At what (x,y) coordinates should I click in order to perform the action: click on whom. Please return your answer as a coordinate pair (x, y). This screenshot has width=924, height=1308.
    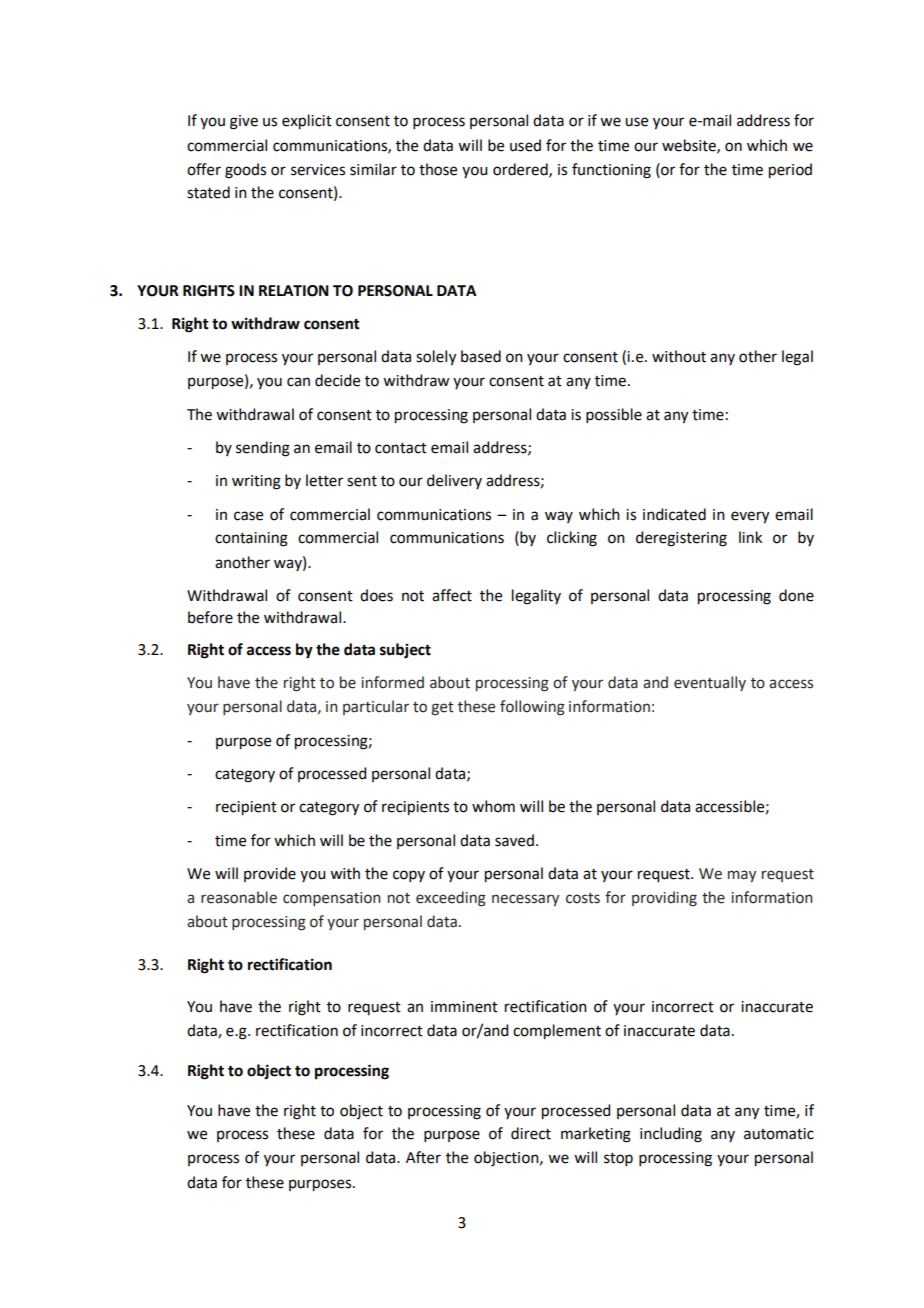
    Looking at the image, I should click on (493, 806).
